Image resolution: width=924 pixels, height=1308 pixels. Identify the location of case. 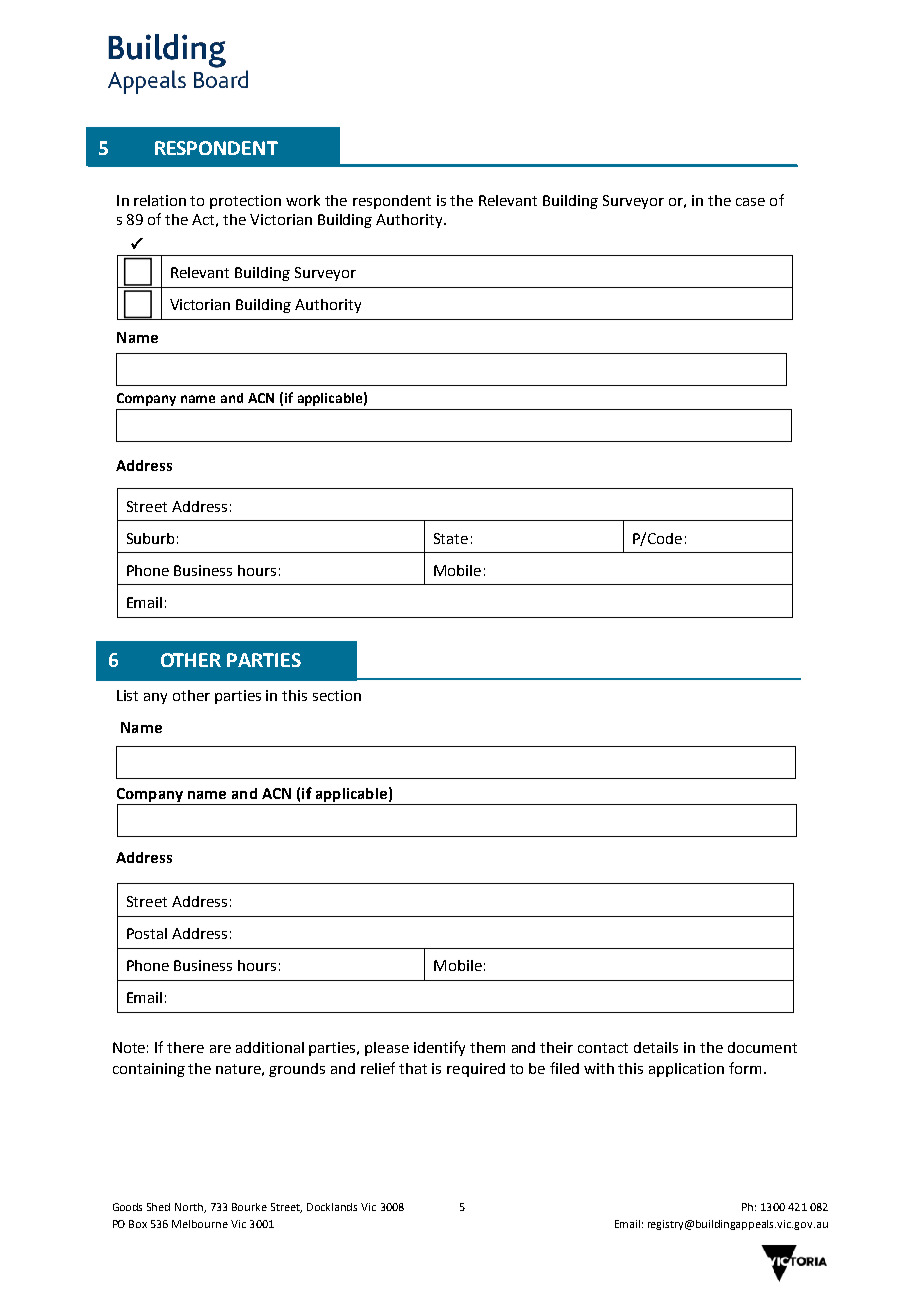
(750, 202).
